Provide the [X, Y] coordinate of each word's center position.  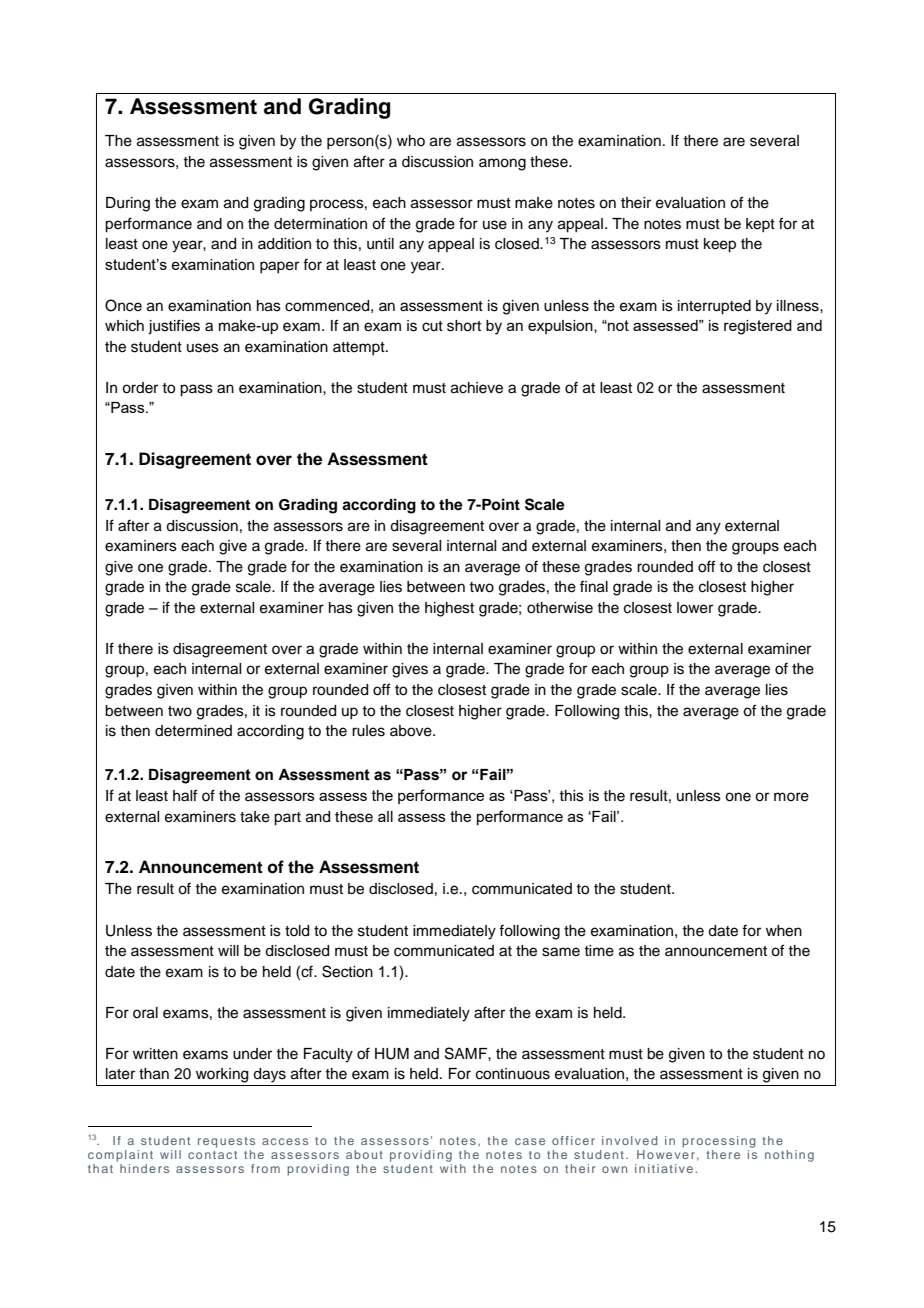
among [502, 164]
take [255, 817]
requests [226, 1142]
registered [758, 327]
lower [695, 608]
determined [193, 731]
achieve [477, 388]
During [128, 204]
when [784, 931]
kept [760, 225]
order [140, 388]
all [385, 816]
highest [449, 609]
